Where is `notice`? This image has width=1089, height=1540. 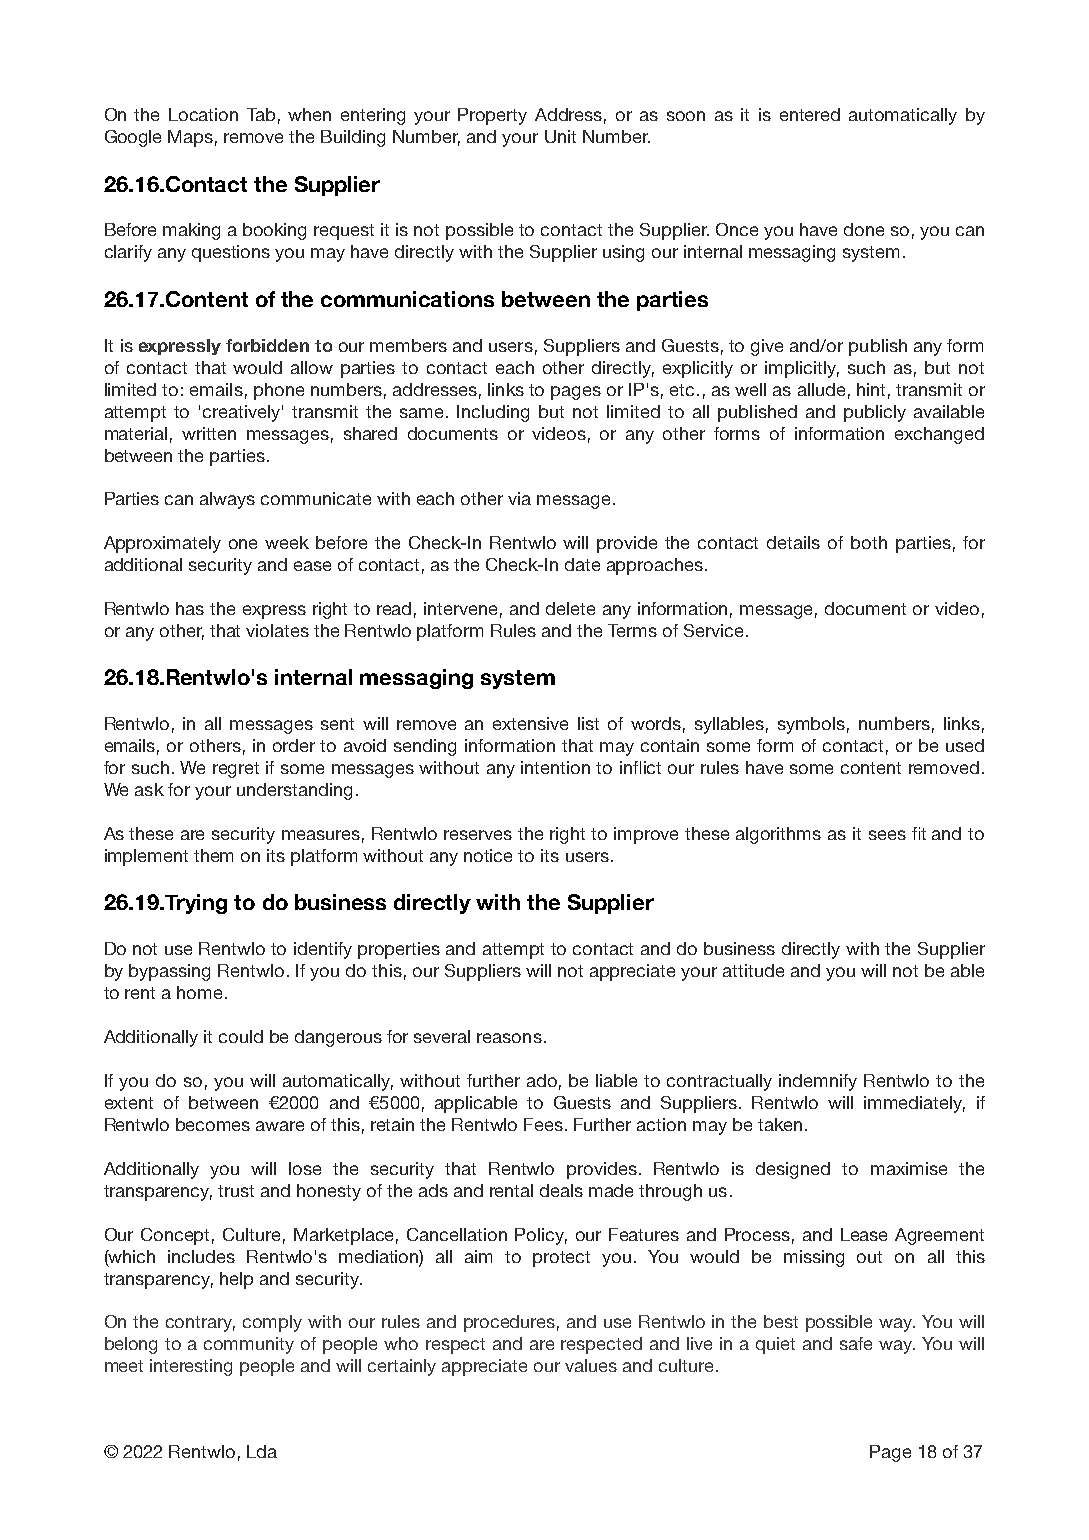
notice is located at coordinates (488, 855).
